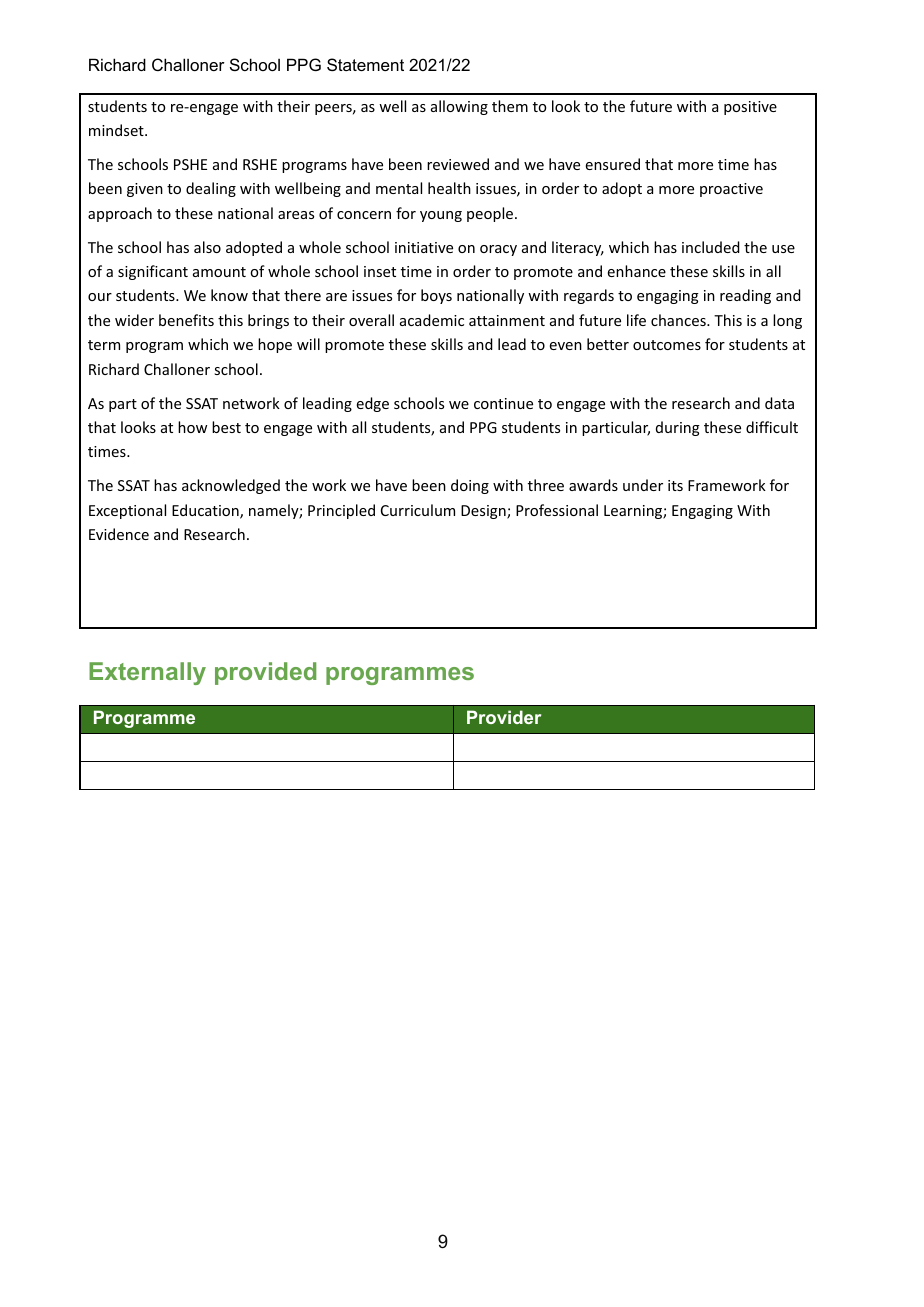 The image size is (924, 1307). Describe the element at coordinates (207, 247) in the screenshot. I see `also` at that location.
